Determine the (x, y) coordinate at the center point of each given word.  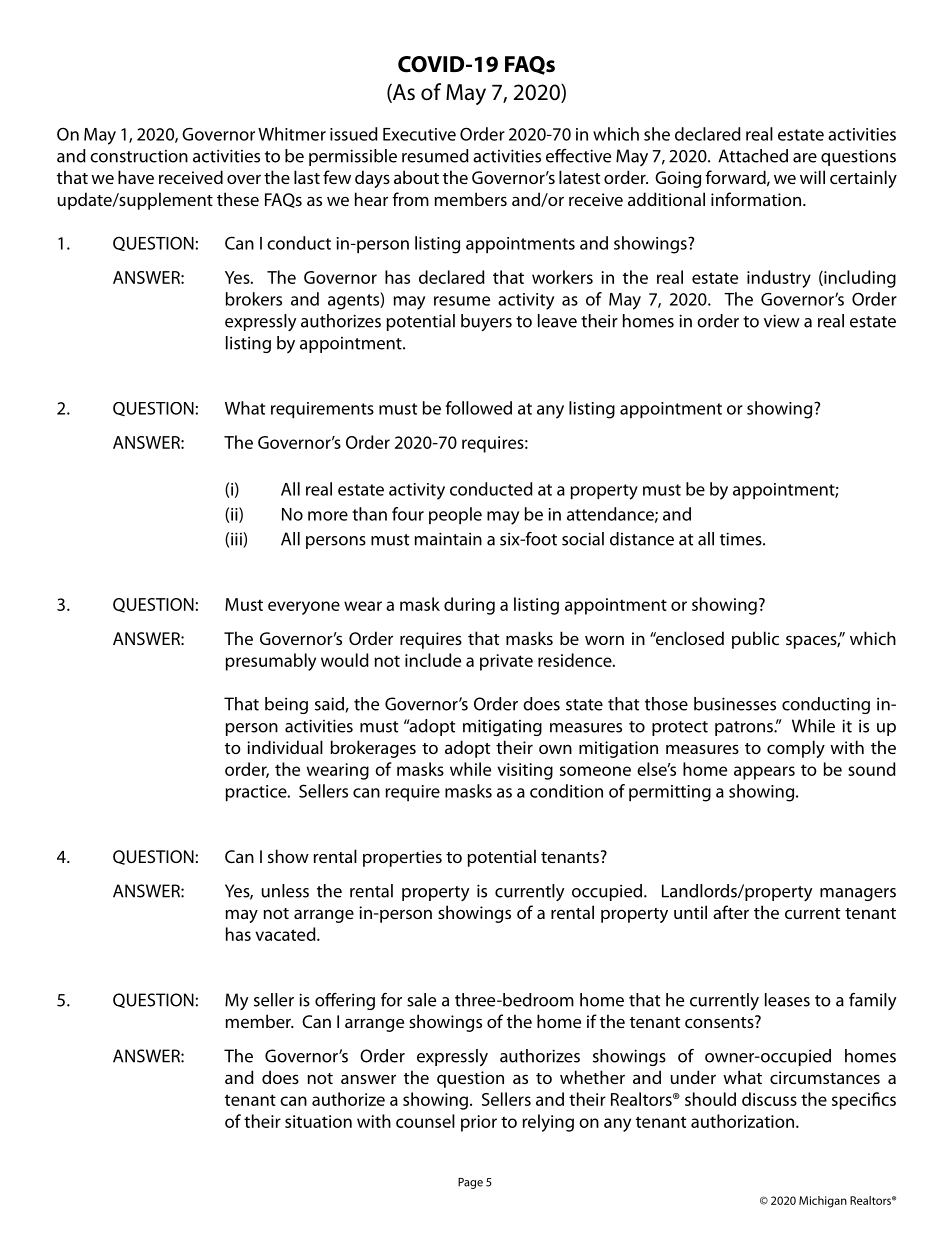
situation (318, 1121)
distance (642, 539)
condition (566, 791)
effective (578, 156)
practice (257, 793)
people (455, 516)
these (238, 199)
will (812, 177)
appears (764, 773)
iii (237, 540)
